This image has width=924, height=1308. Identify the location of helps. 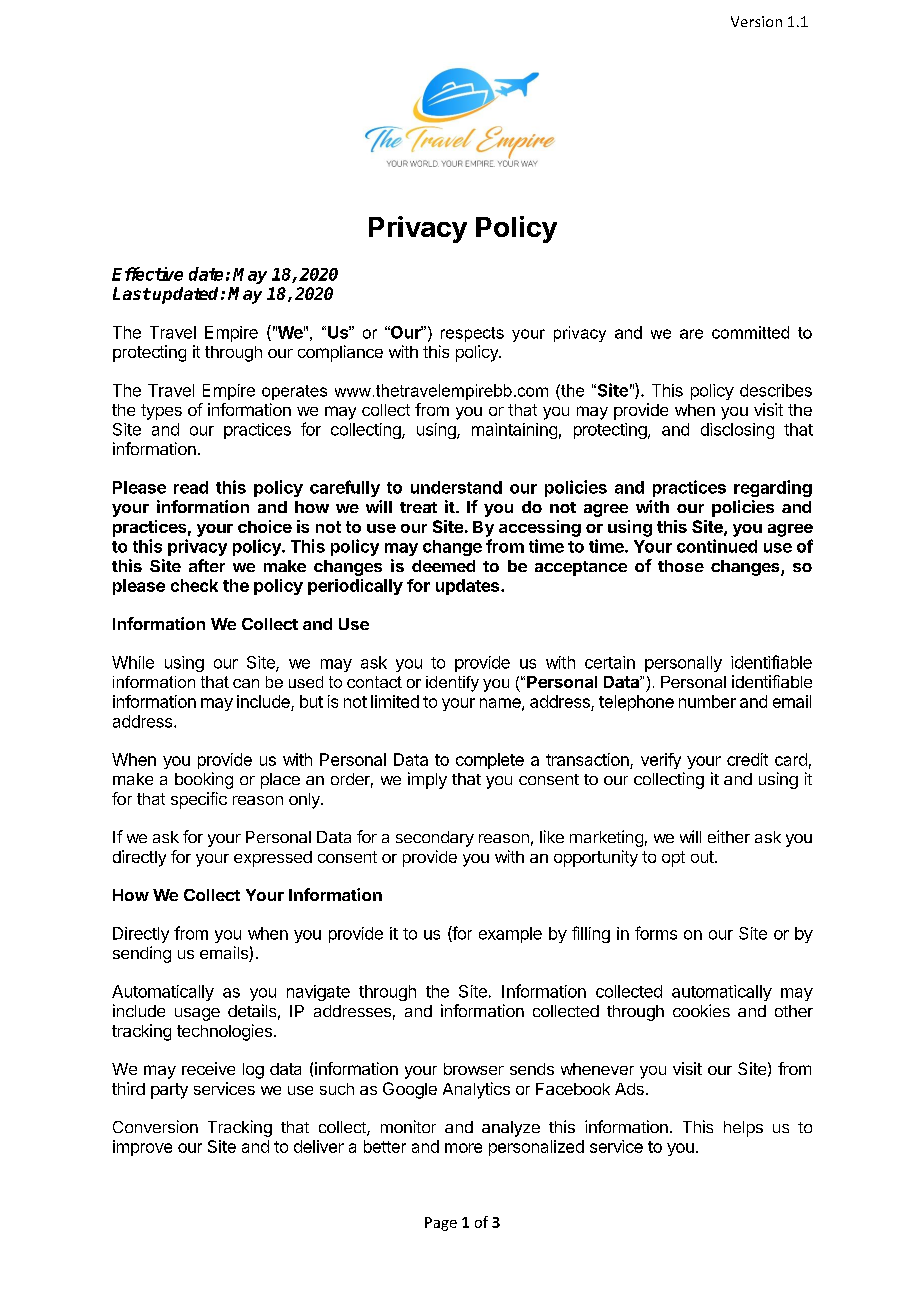
(743, 1129).
